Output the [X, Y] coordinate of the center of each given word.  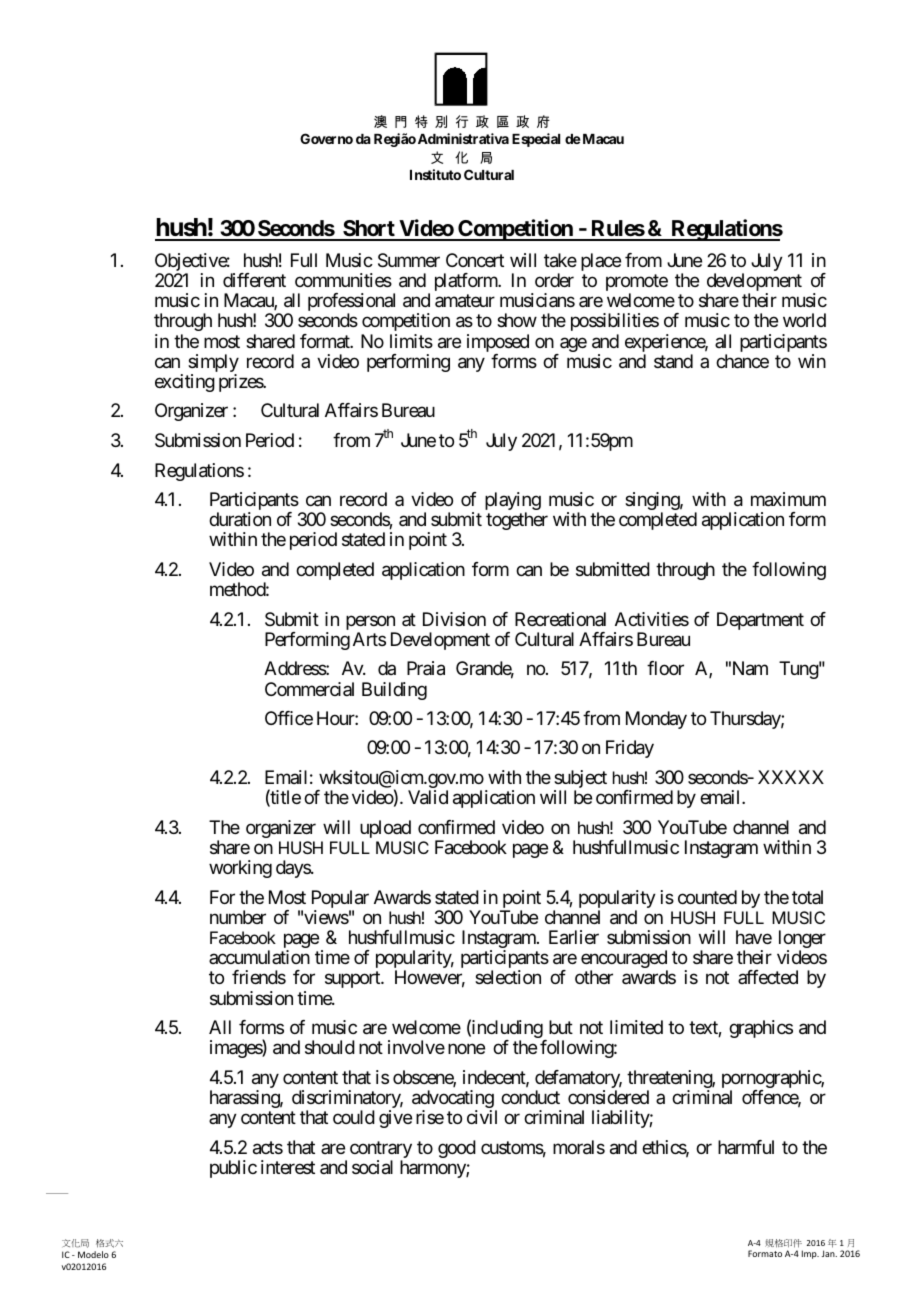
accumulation [259, 957]
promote [637, 284]
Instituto [435, 174]
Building [394, 691]
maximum [788, 499]
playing [513, 502]
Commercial [309, 689]
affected [768, 977]
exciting [185, 383]
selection [508, 977]
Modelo [93, 1254]
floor [665, 668]
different [254, 280]
